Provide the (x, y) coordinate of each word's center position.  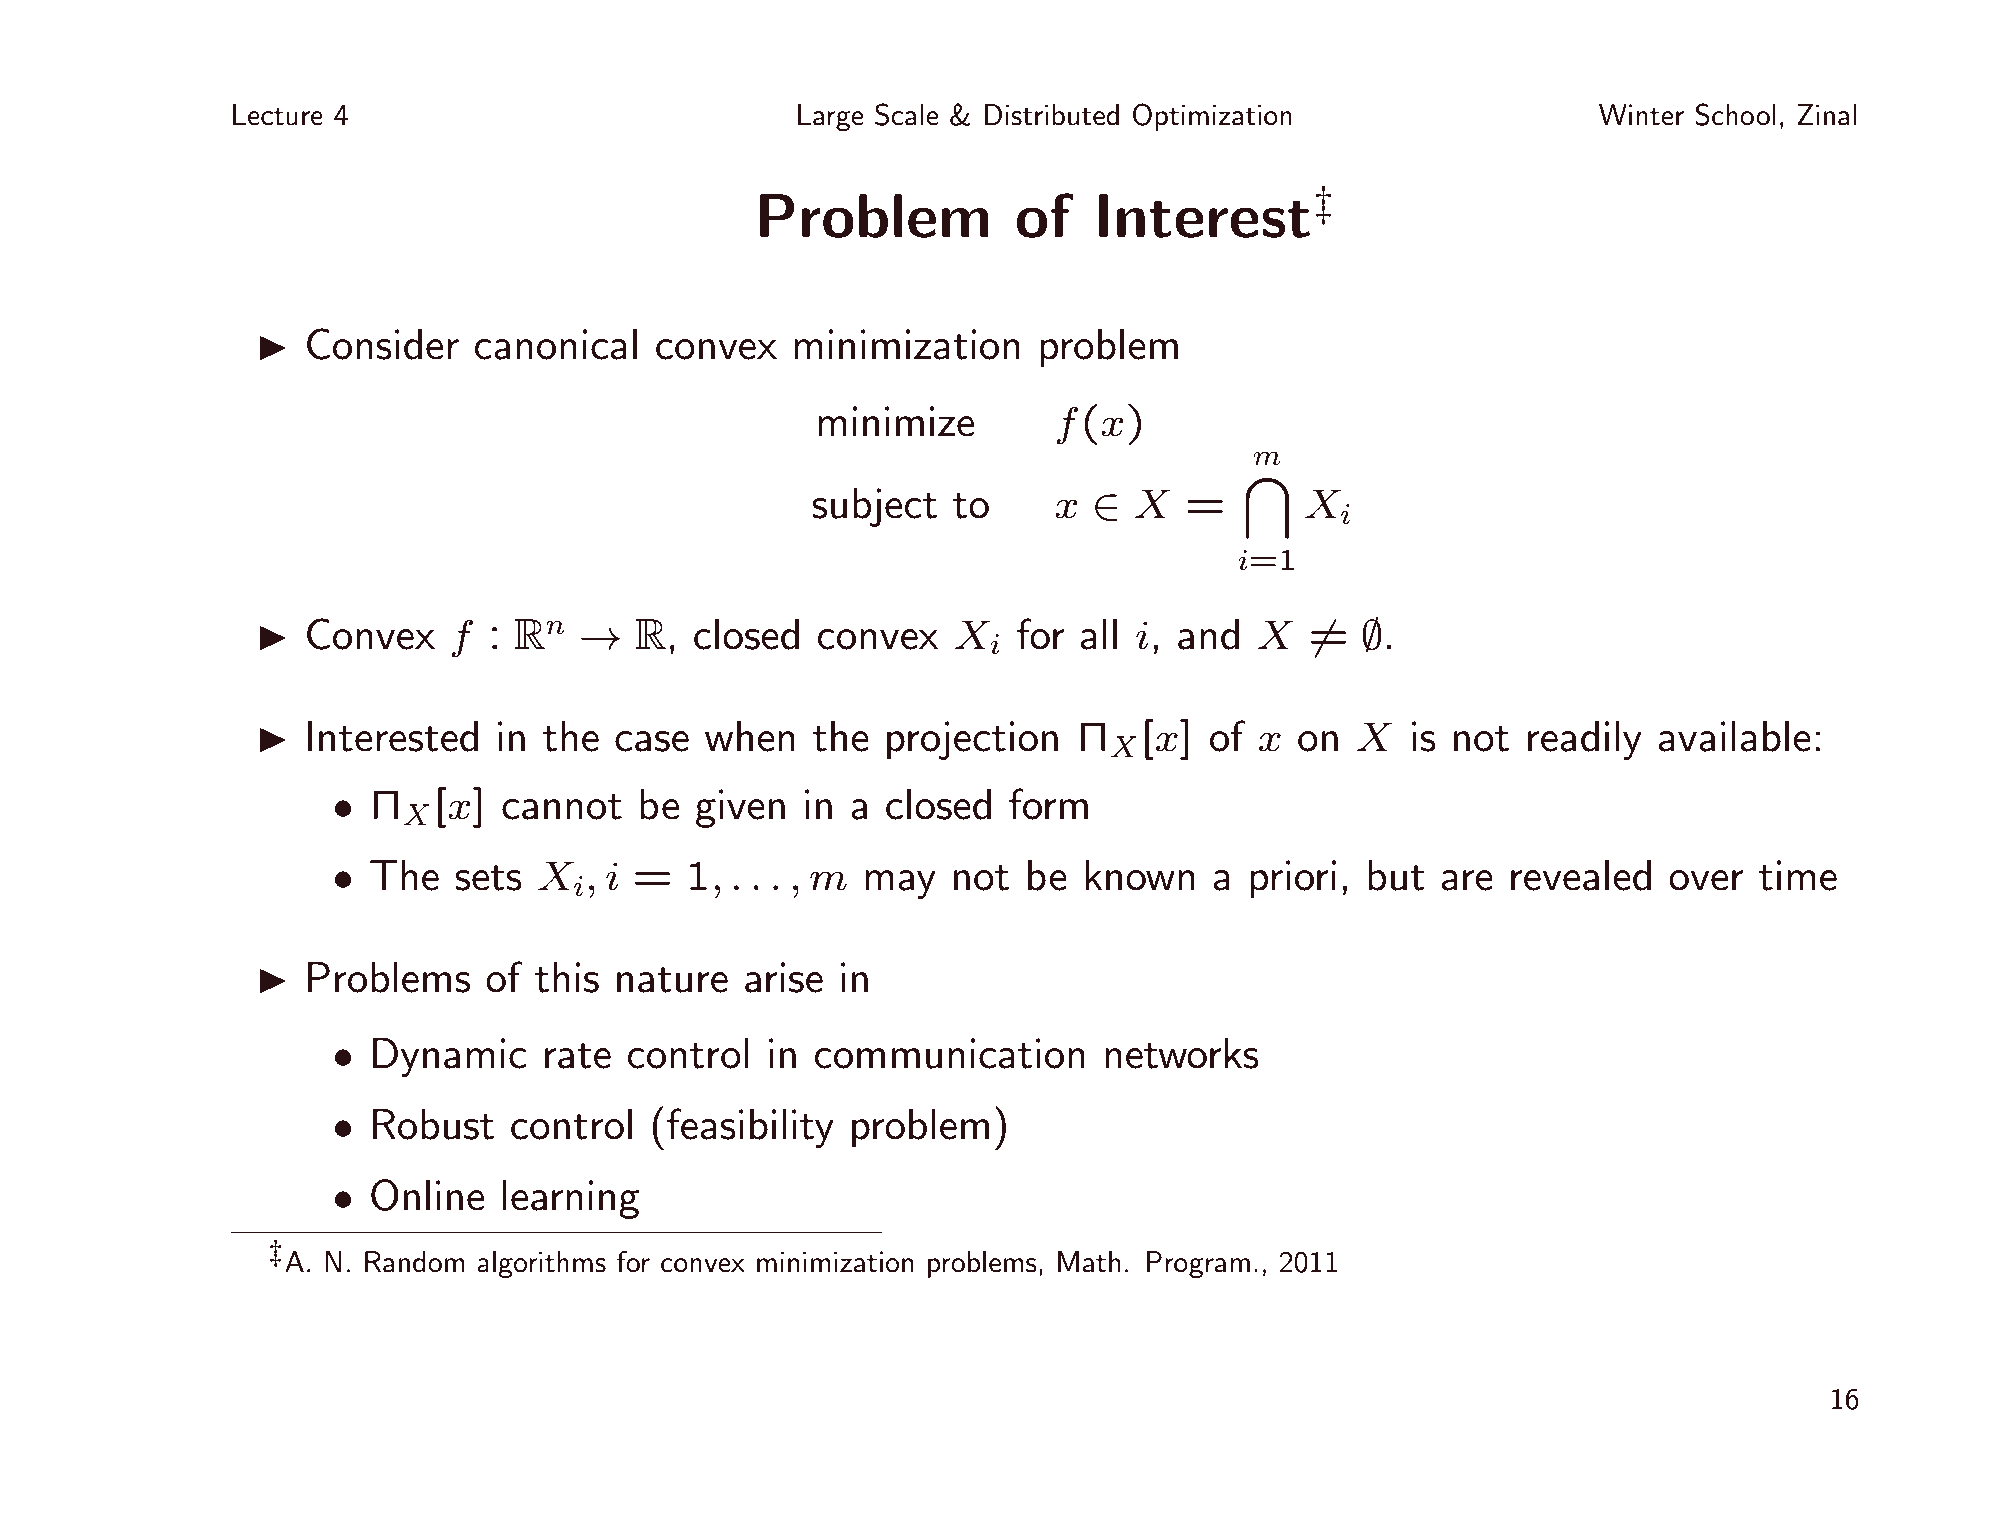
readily (1585, 740)
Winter (1641, 115)
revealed (1581, 875)
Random (415, 1262)
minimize (896, 421)
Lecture (278, 115)
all (1099, 634)
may (900, 884)
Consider (383, 344)
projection (972, 740)
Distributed (1051, 115)
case (652, 741)
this (567, 977)
